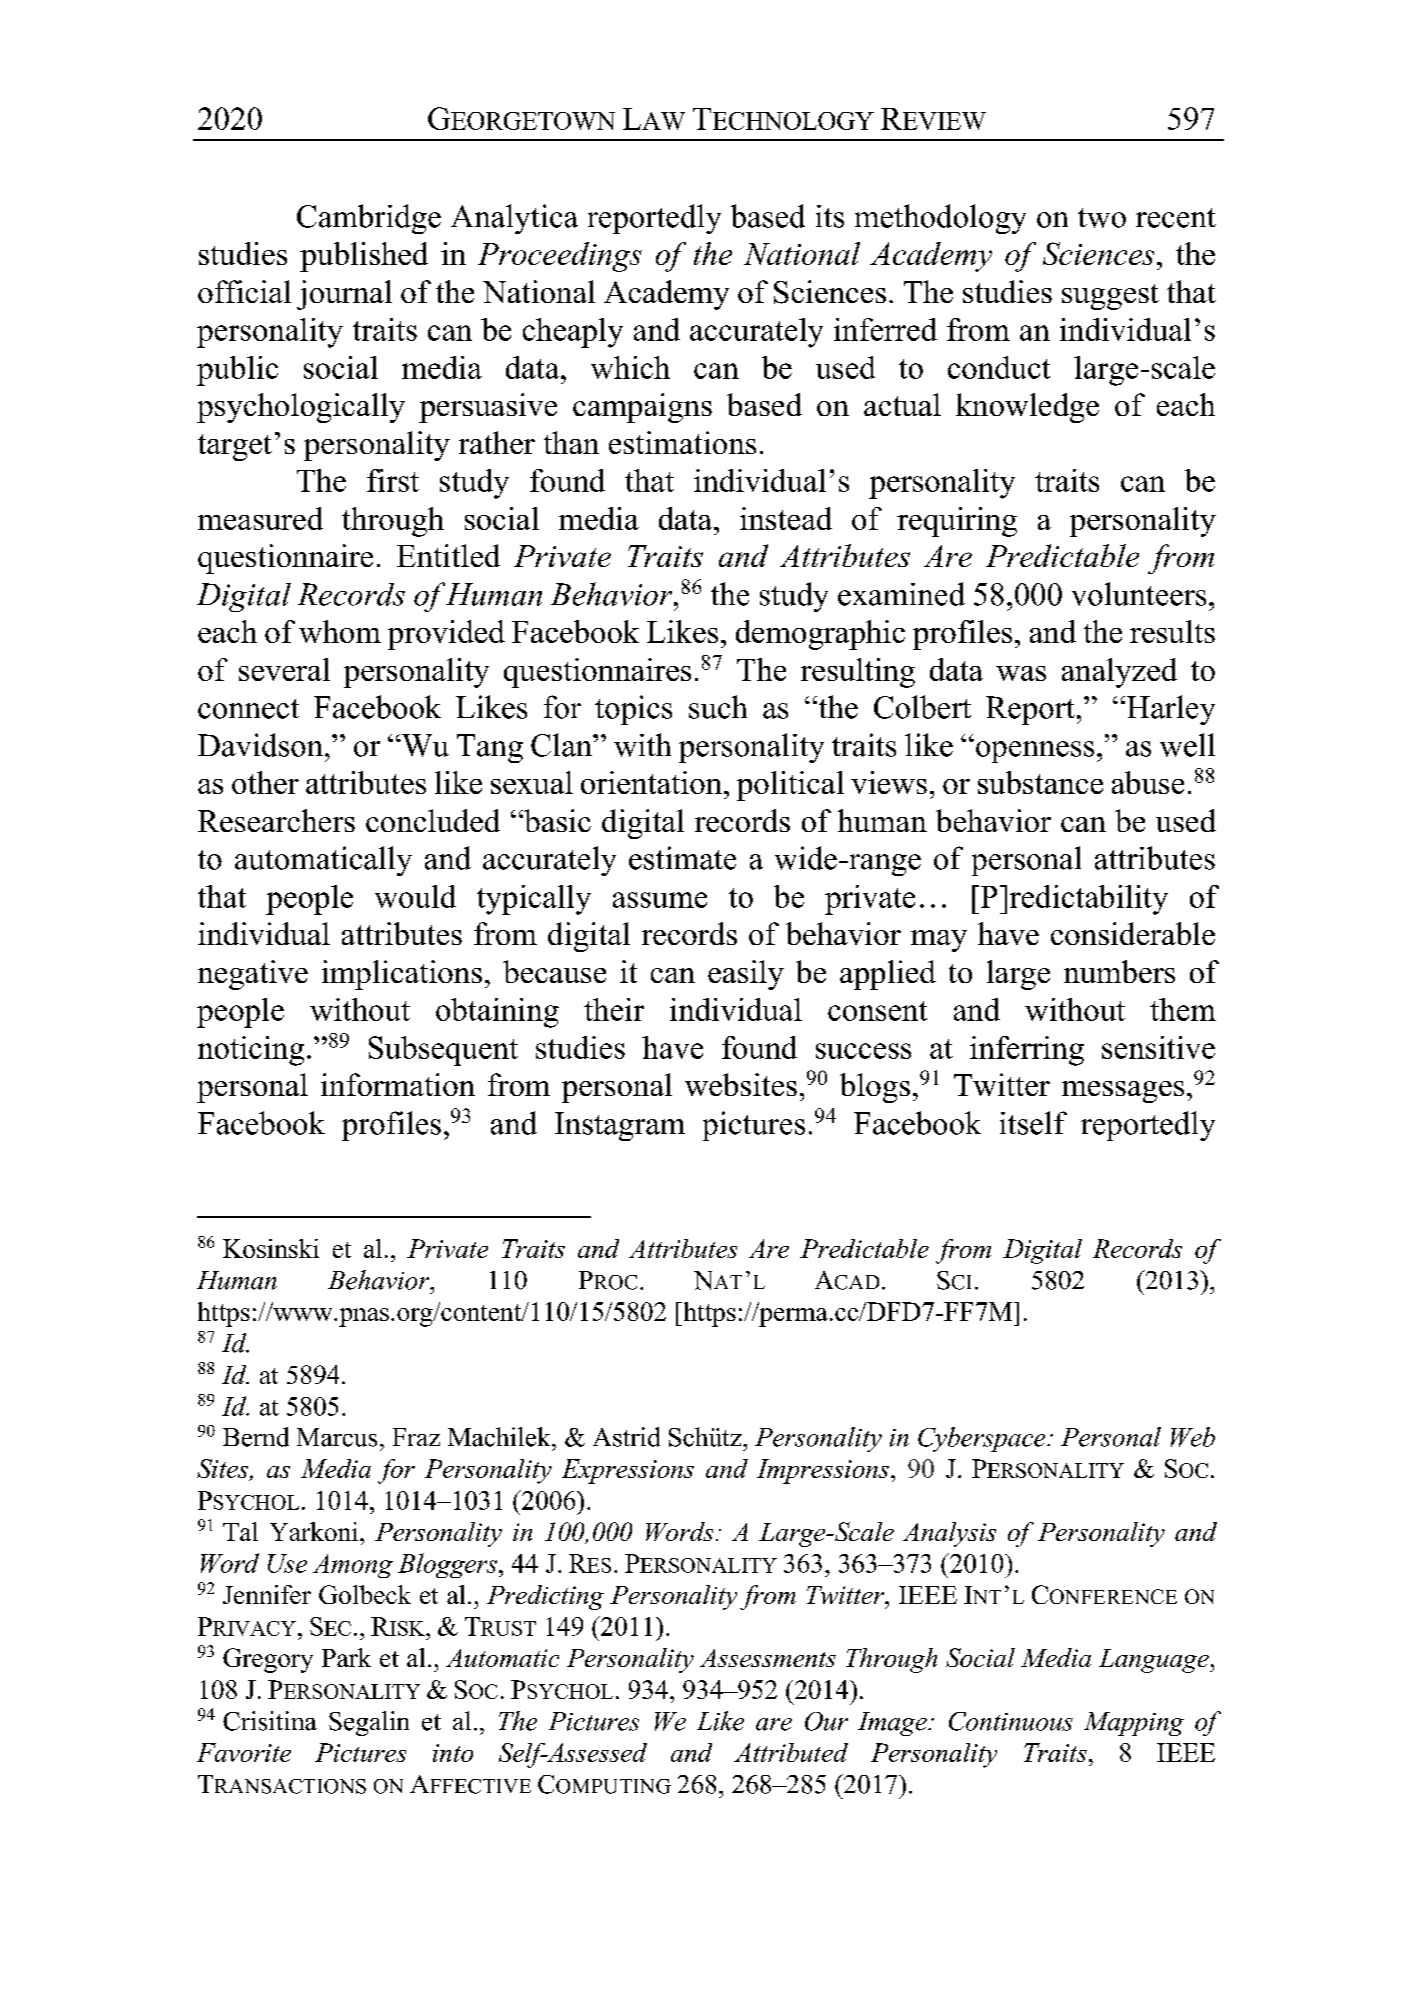 Image resolution: width=1413 pixels, height=1996 pixels. What do you see at coordinates (630, 367) in the screenshot?
I see `which` at bounding box center [630, 367].
